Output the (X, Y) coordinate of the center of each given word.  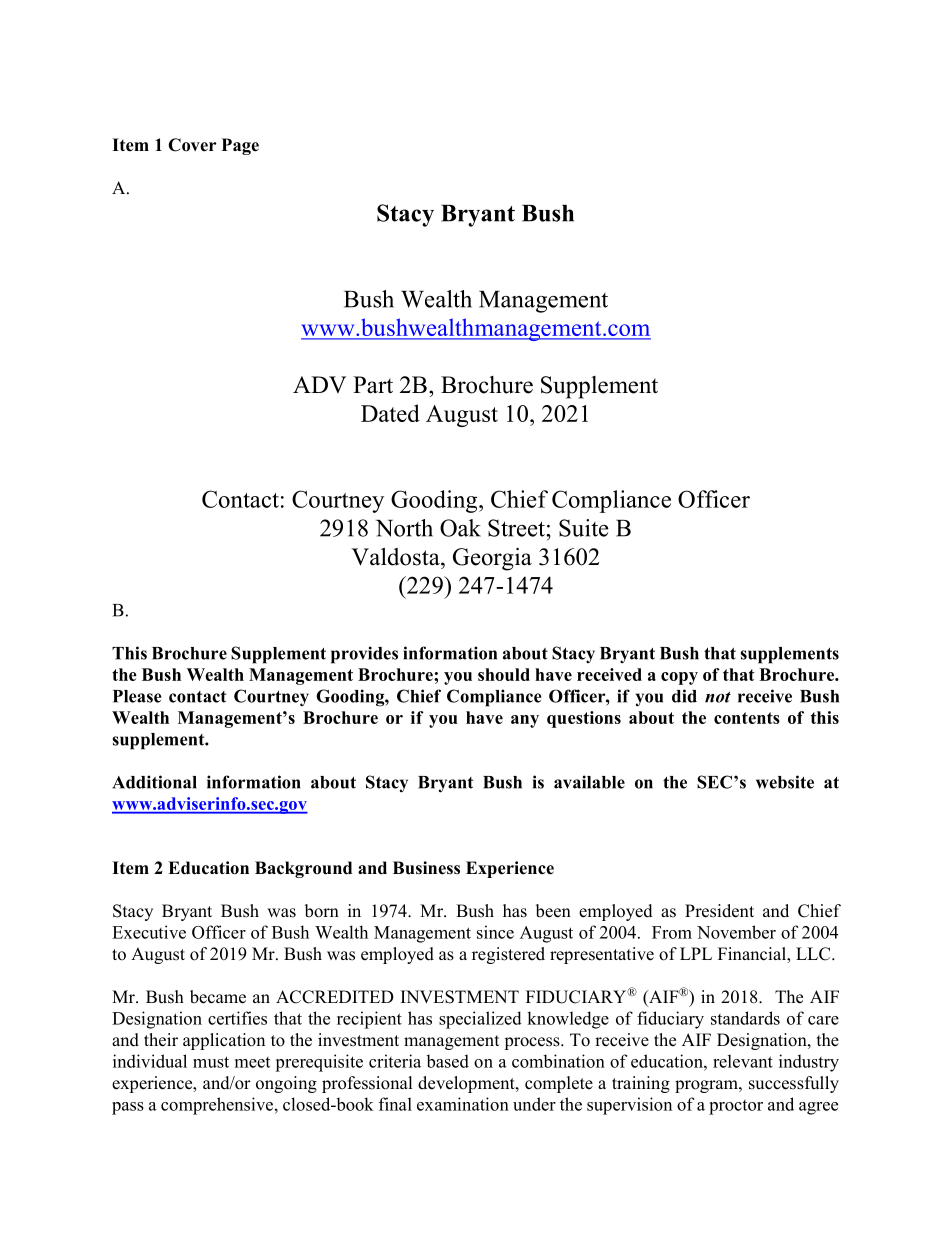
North (404, 528)
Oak (460, 528)
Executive (149, 932)
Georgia (492, 559)
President (719, 911)
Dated (390, 413)
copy (679, 678)
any (525, 721)
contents (747, 718)
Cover (192, 145)
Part (373, 385)
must (211, 1062)
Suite (584, 528)
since (495, 932)
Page (240, 146)
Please (137, 696)
